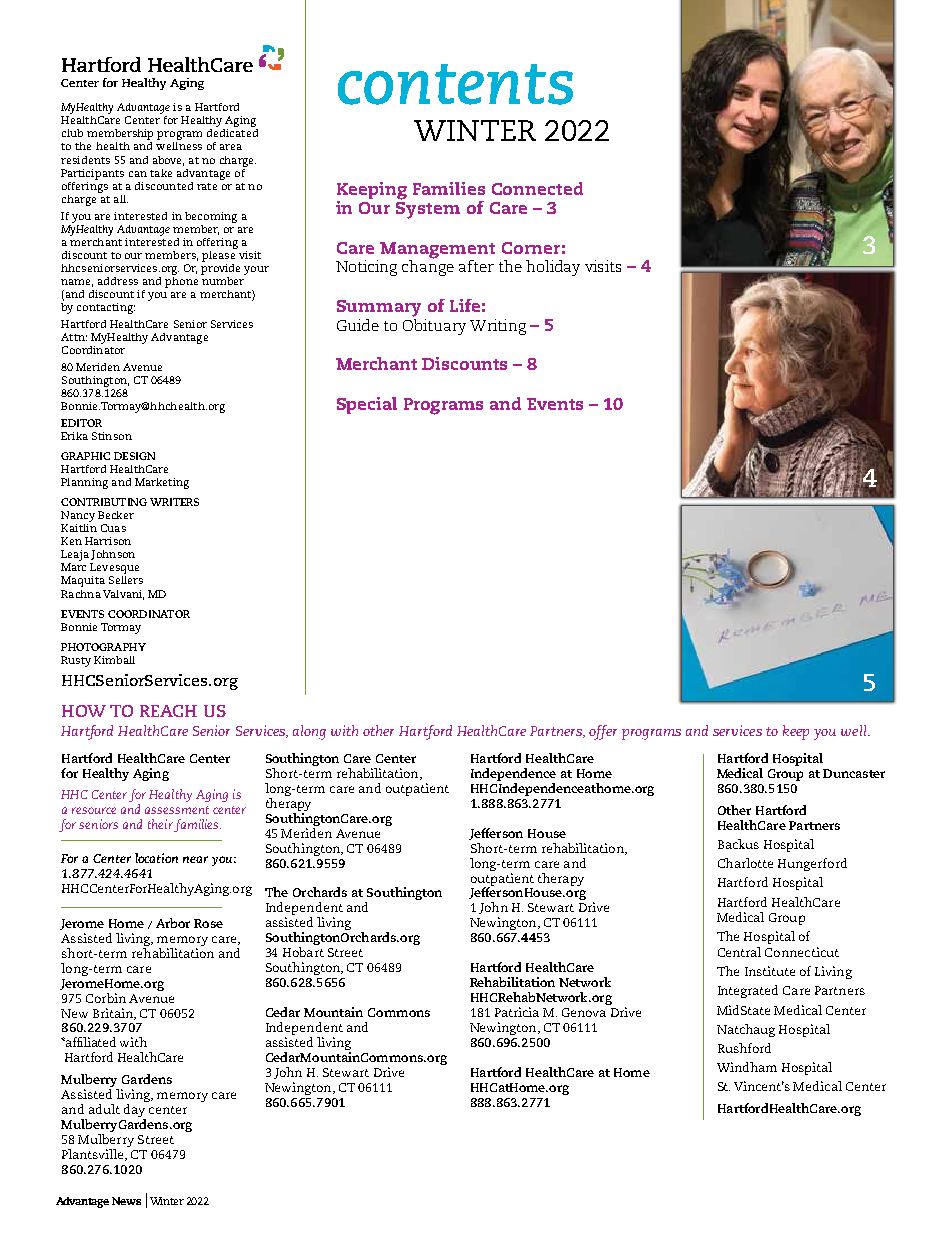  Describe the element at coordinates (126, 1201) in the screenshot. I see `News` at that location.
